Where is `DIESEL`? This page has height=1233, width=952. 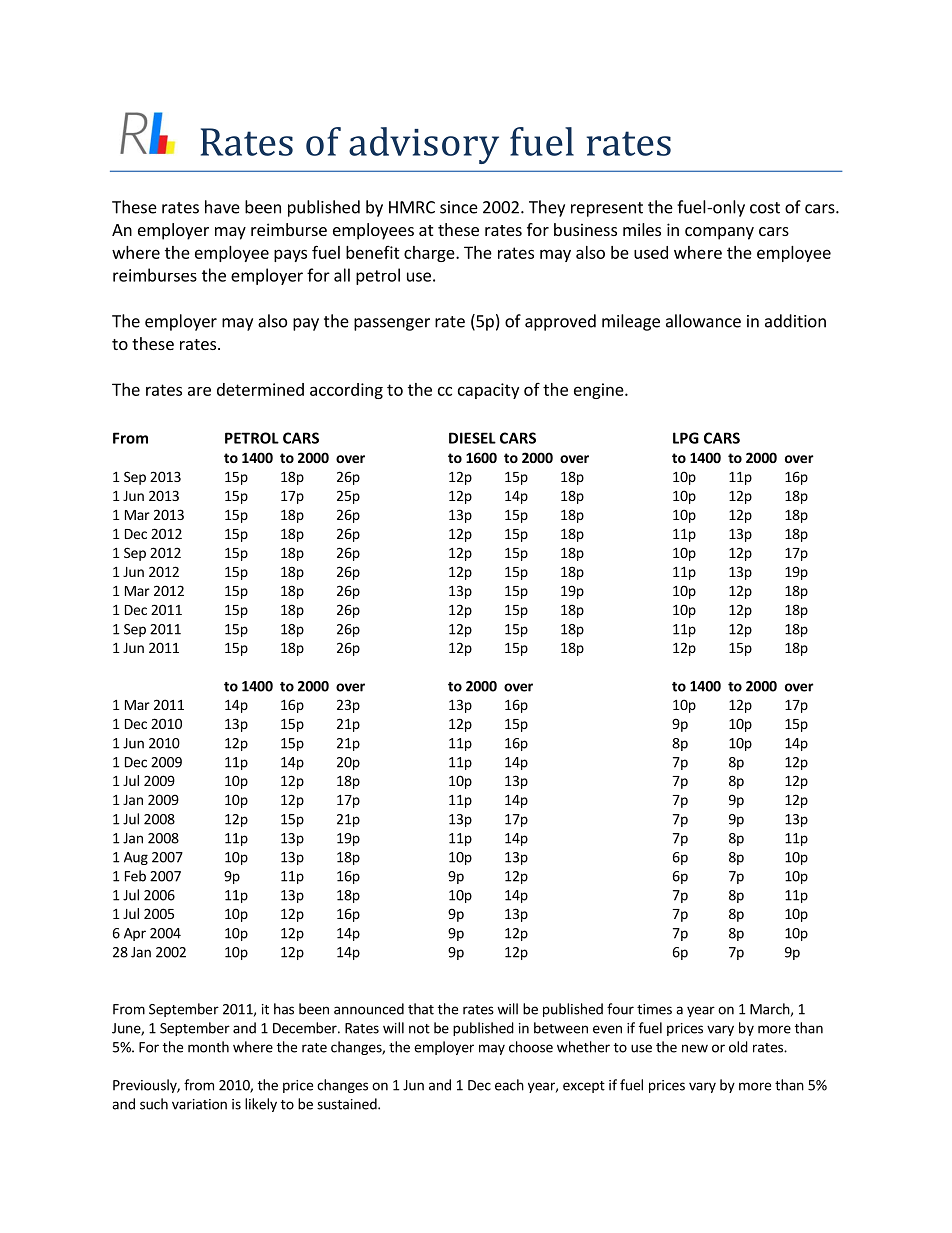
DIESEL is located at coordinates (472, 438).
